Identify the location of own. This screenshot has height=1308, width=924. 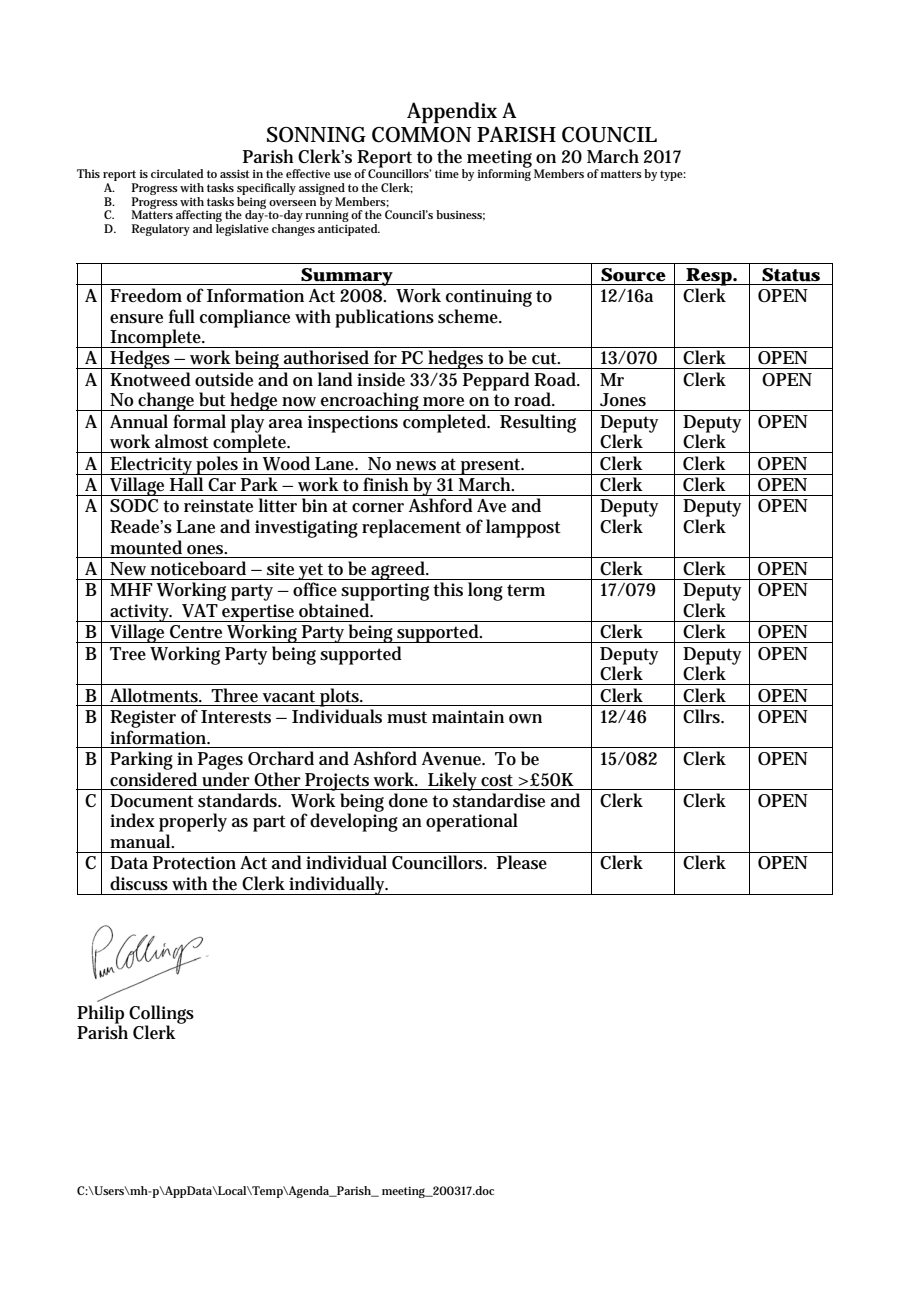
(525, 719).
